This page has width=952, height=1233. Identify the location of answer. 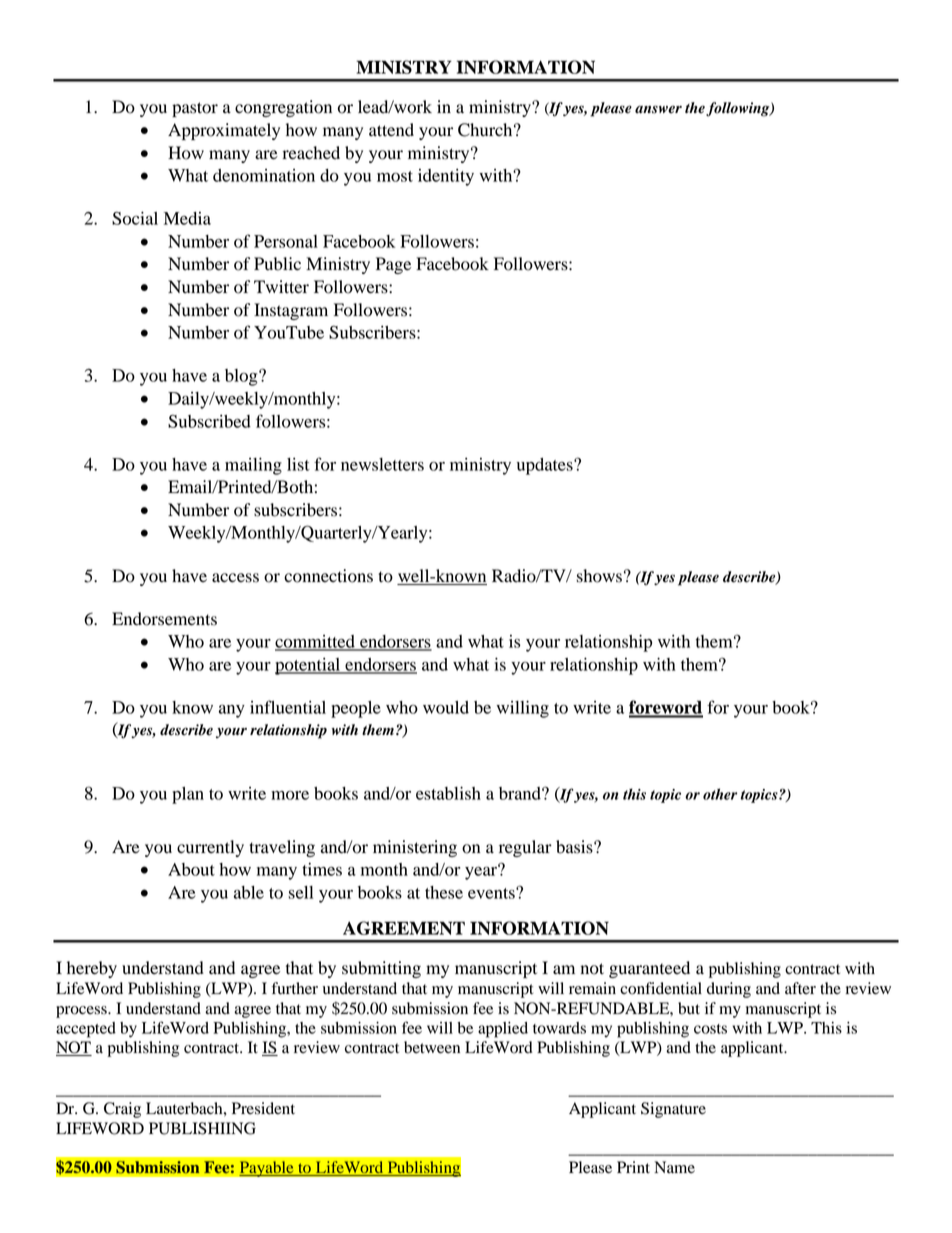
(658, 109).
